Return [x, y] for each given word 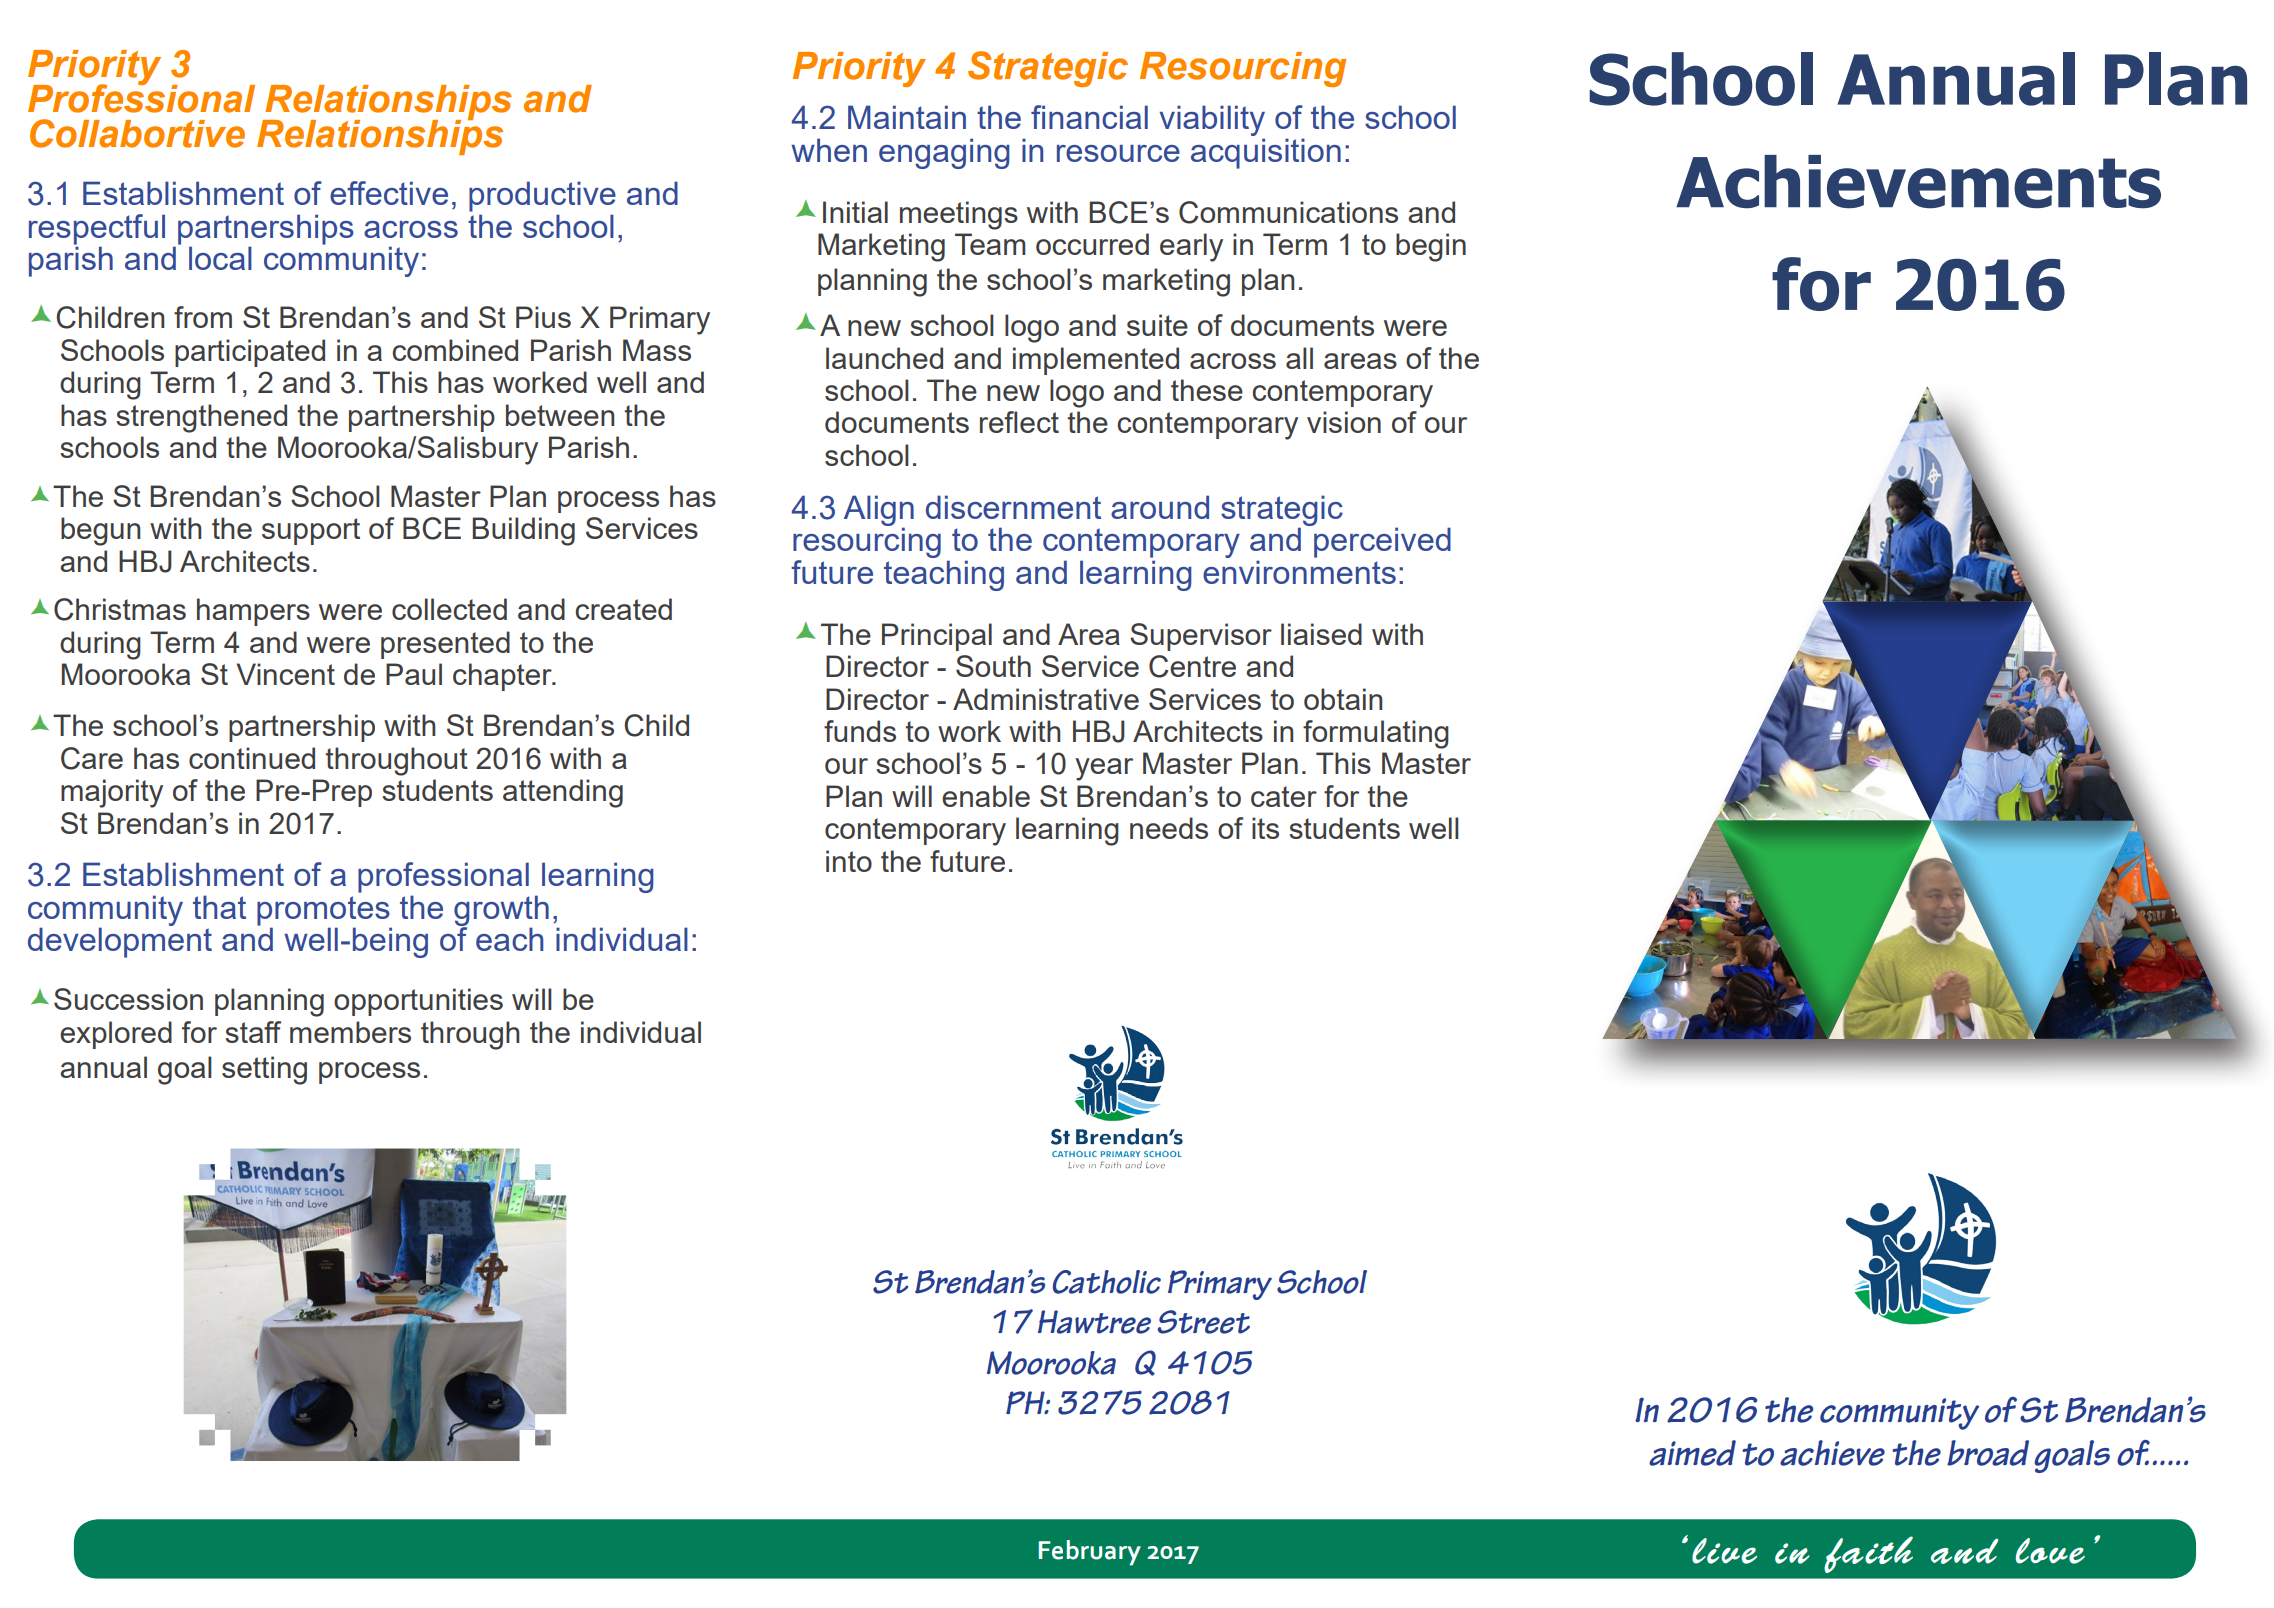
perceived [1382, 542]
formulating [1376, 734]
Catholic [1107, 1282]
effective [389, 193]
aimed [1692, 1453]
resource [1118, 153]
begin [1431, 247]
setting [264, 1070]
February [1090, 1553]
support [311, 531]
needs [1169, 828]
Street [1203, 1322]
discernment [1013, 507]
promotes [324, 912]
